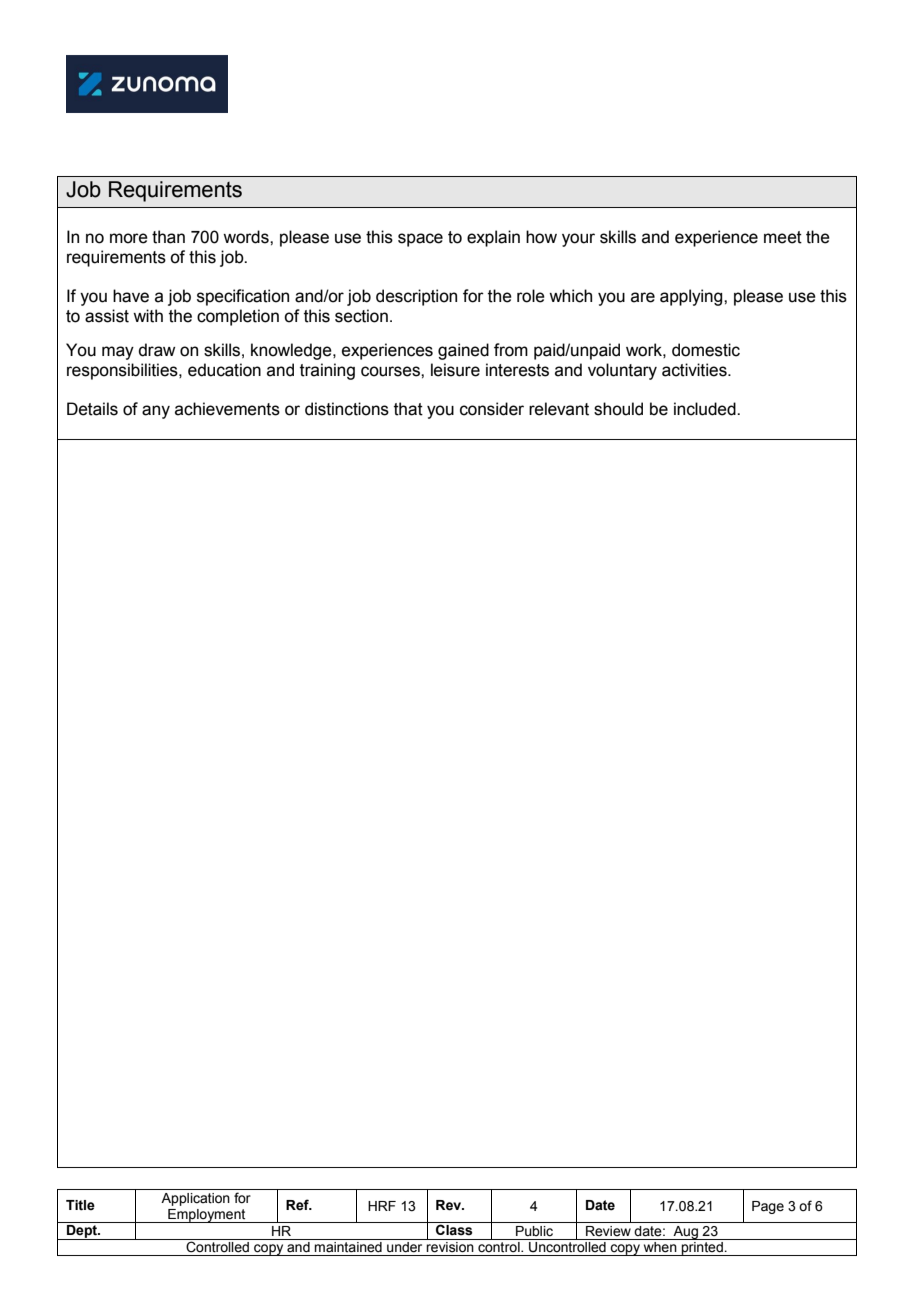  I want to click on any, so click(156, 412).
